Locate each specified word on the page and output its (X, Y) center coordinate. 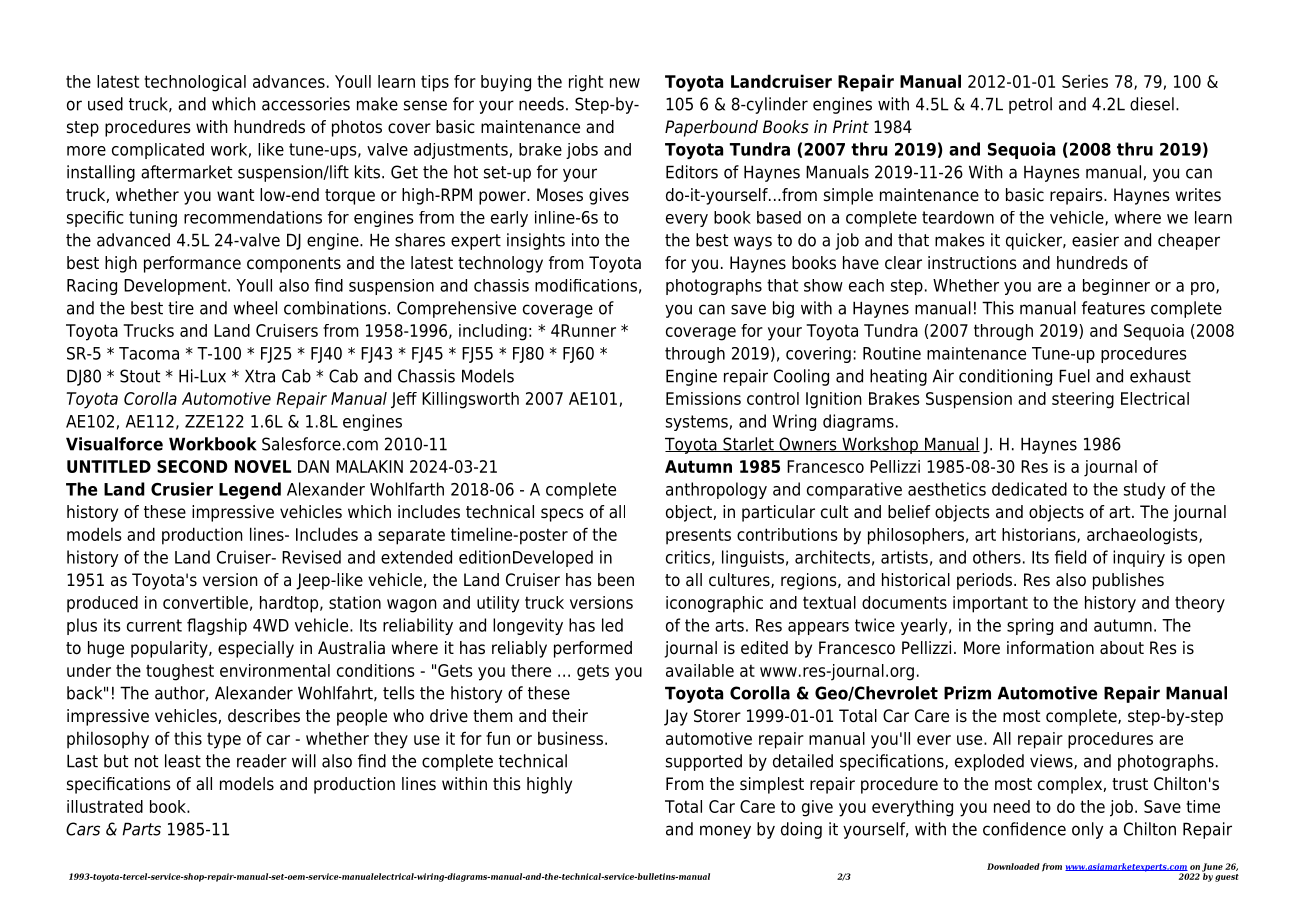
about (1122, 648)
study (1145, 490)
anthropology (716, 490)
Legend (250, 490)
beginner (1116, 287)
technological (195, 83)
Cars (83, 829)
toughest (180, 672)
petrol (1030, 105)
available (700, 670)
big (783, 309)
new (625, 83)
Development (176, 287)
